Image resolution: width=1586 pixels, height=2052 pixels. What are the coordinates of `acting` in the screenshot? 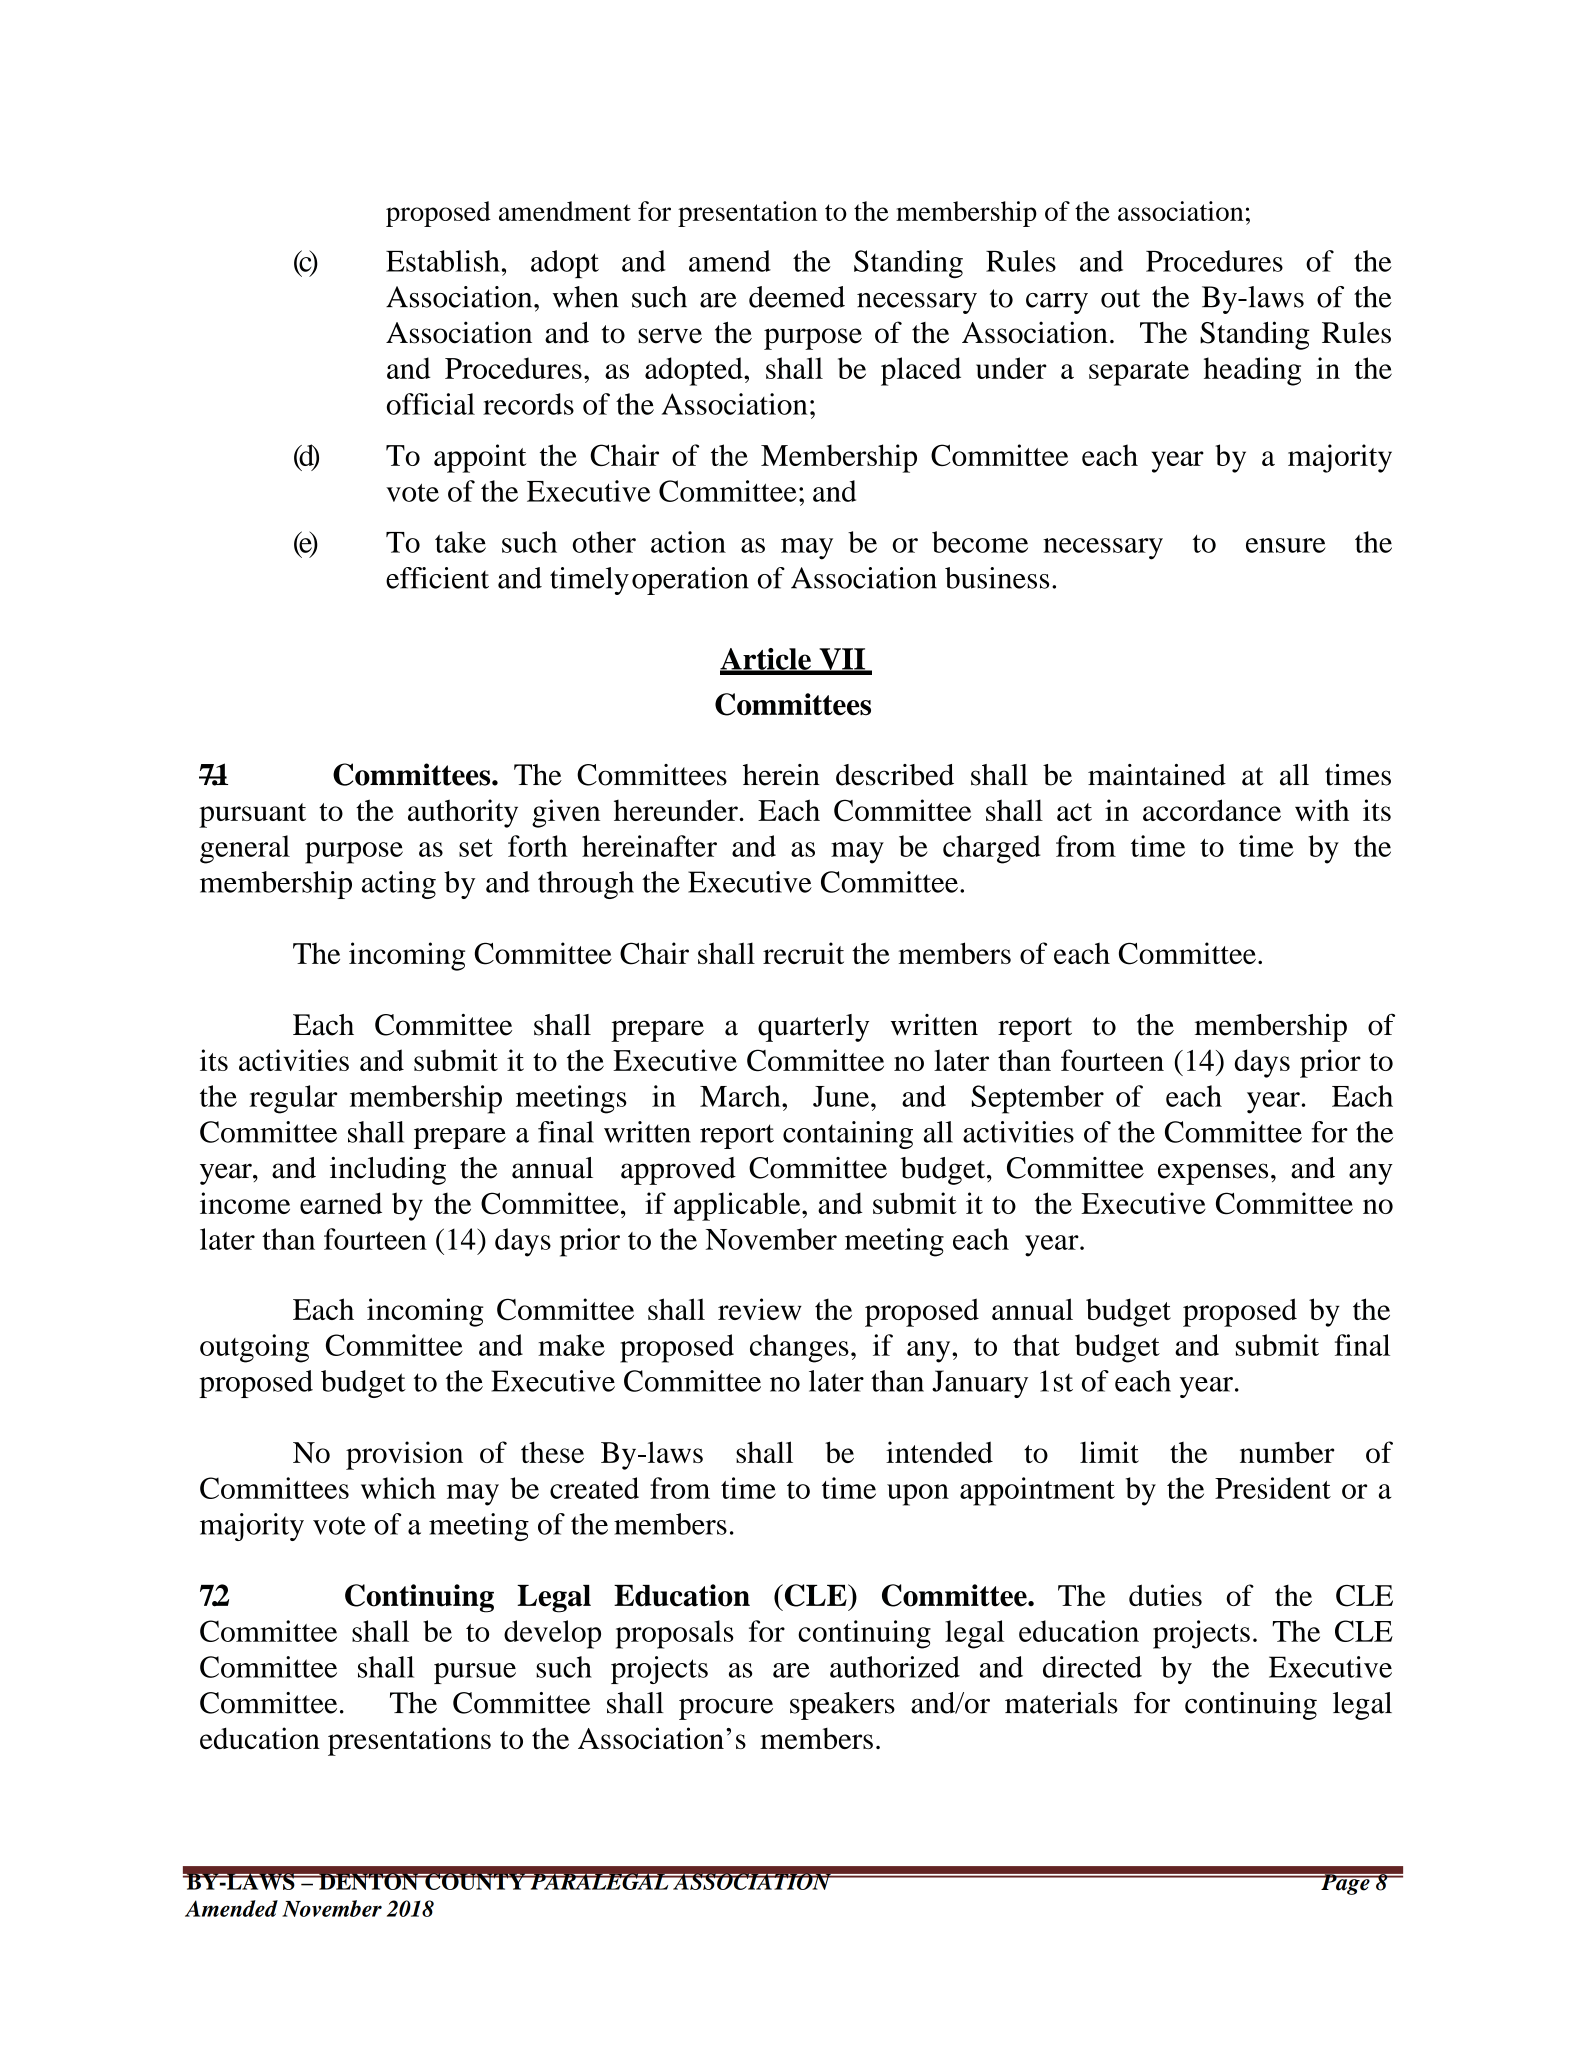 It's located at (399, 885).
